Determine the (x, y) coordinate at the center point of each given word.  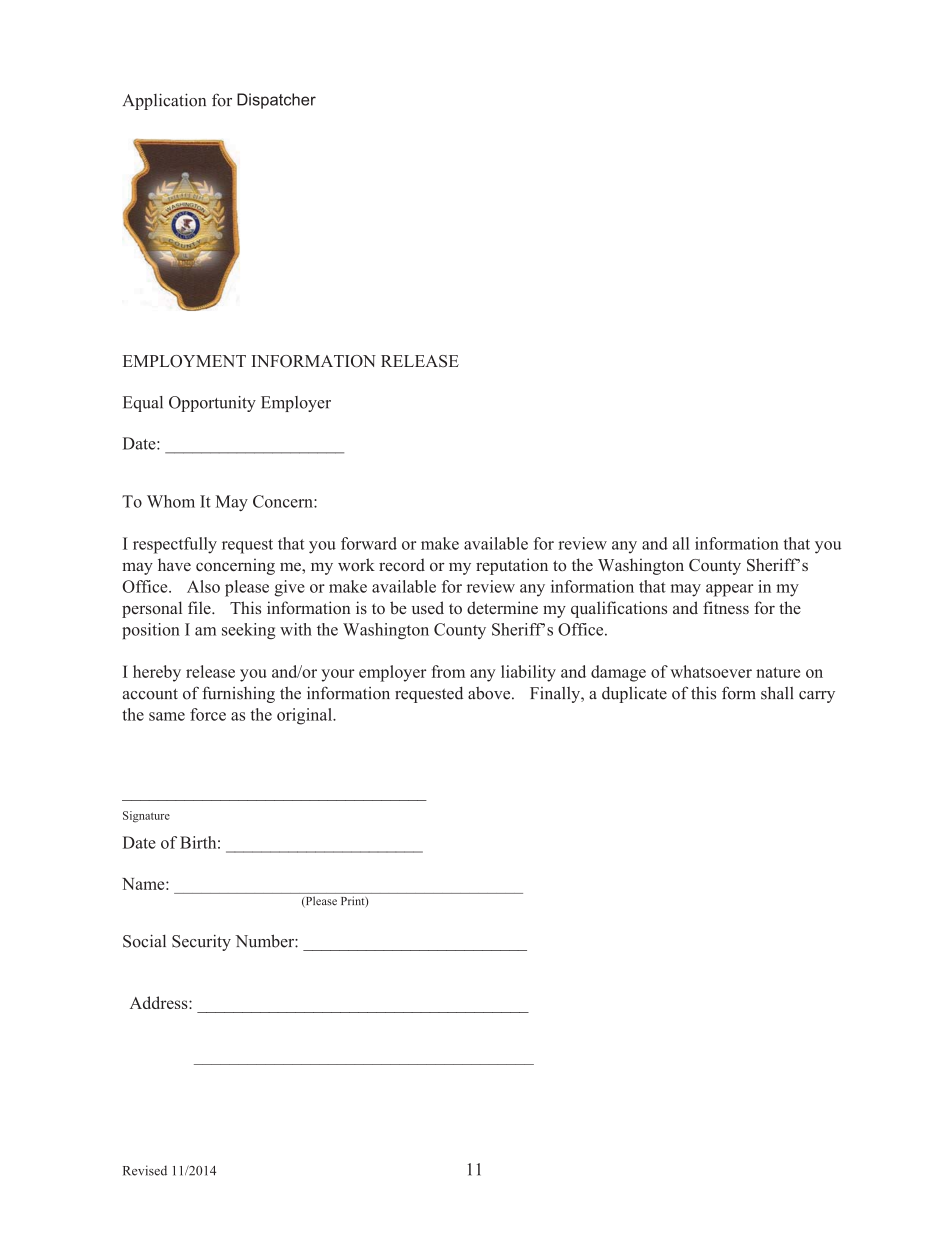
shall (777, 693)
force (208, 714)
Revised (145, 1170)
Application (164, 101)
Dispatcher (276, 101)
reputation (512, 566)
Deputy (264, 101)
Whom (171, 501)
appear (729, 590)
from (448, 671)
